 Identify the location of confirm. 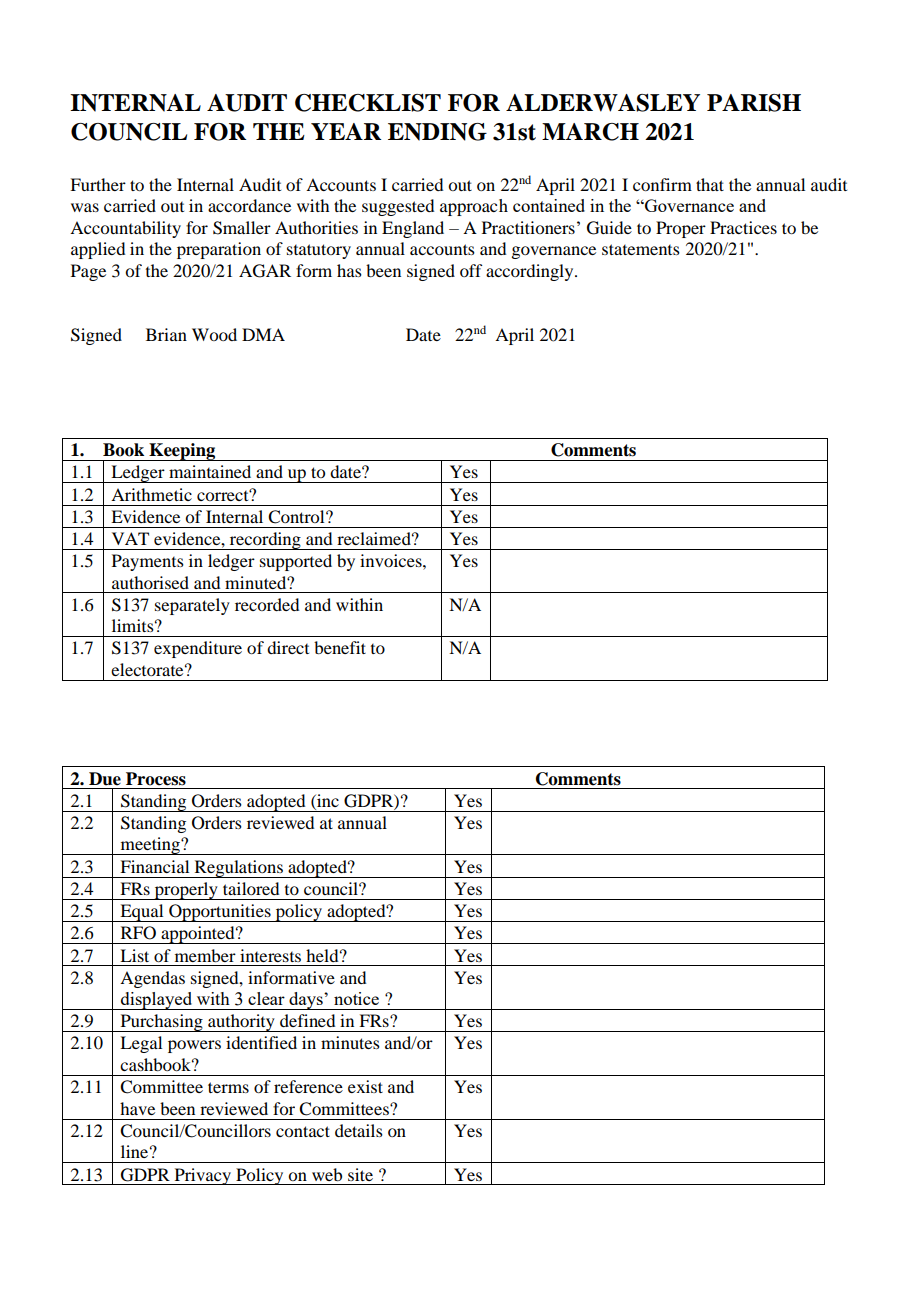
(662, 184).
